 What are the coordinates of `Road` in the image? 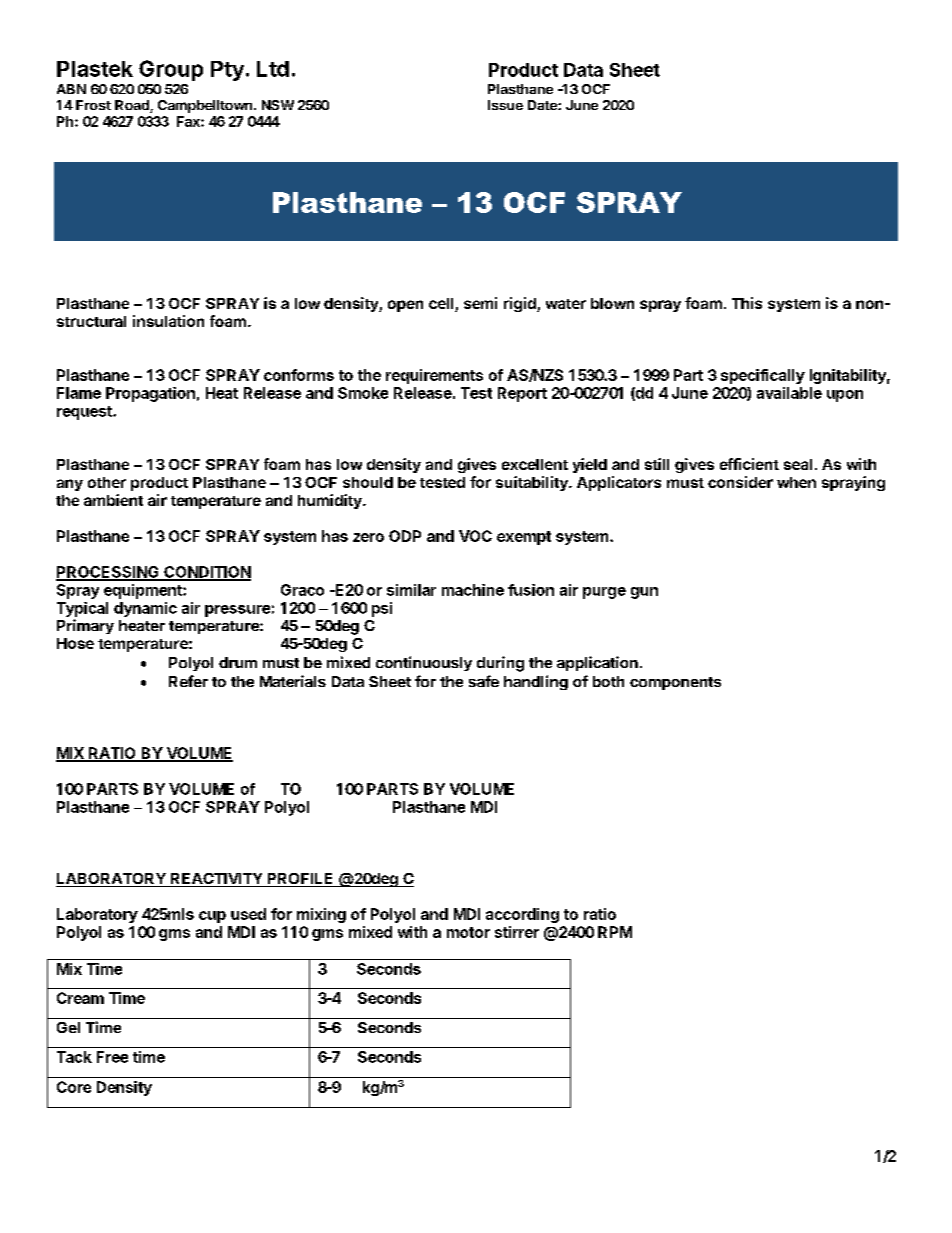 It's located at (133, 106).
